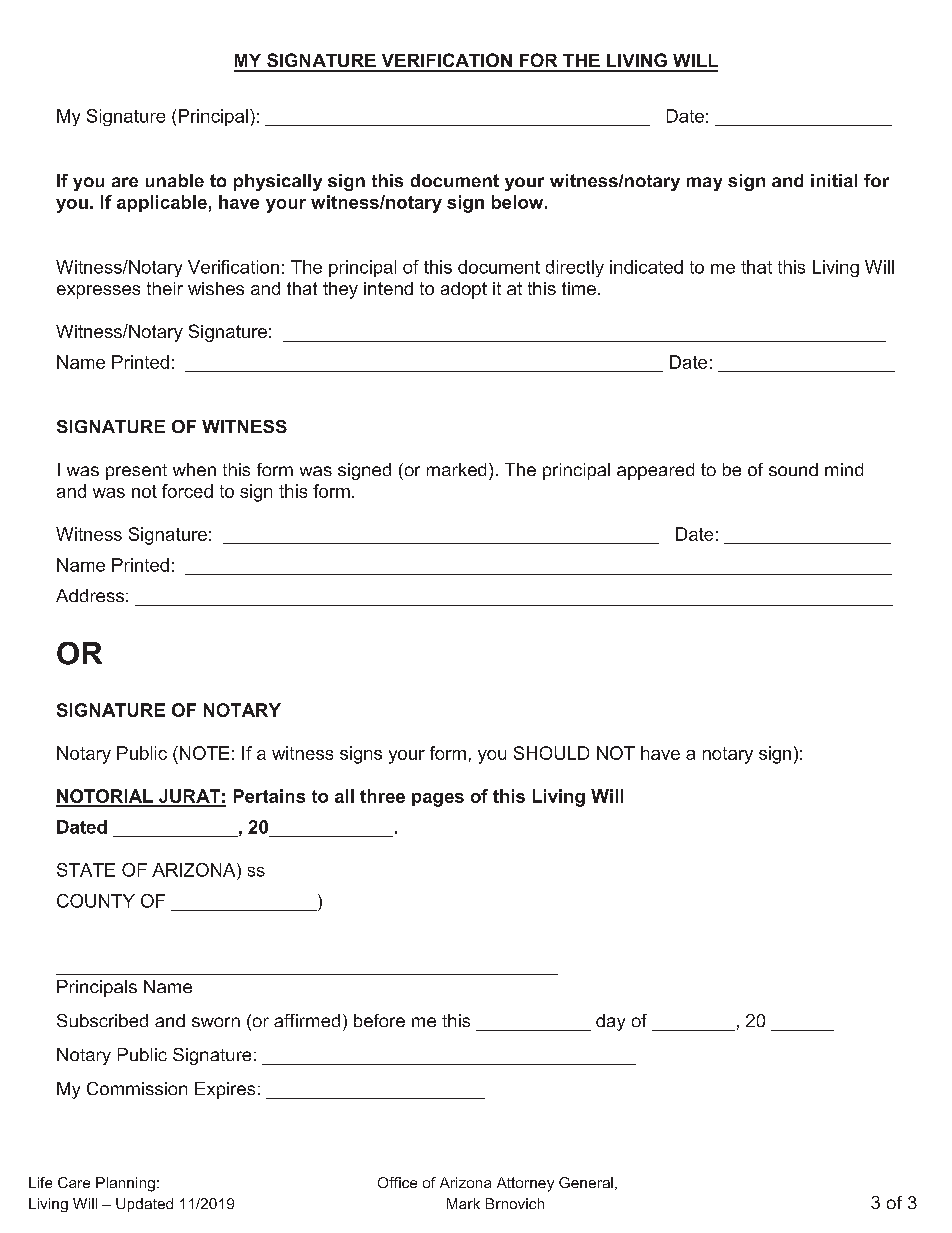 The width and height of the screenshot is (952, 1233). What do you see at coordinates (464, 290) in the screenshot?
I see `adopt` at bounding box center [464, 290].
